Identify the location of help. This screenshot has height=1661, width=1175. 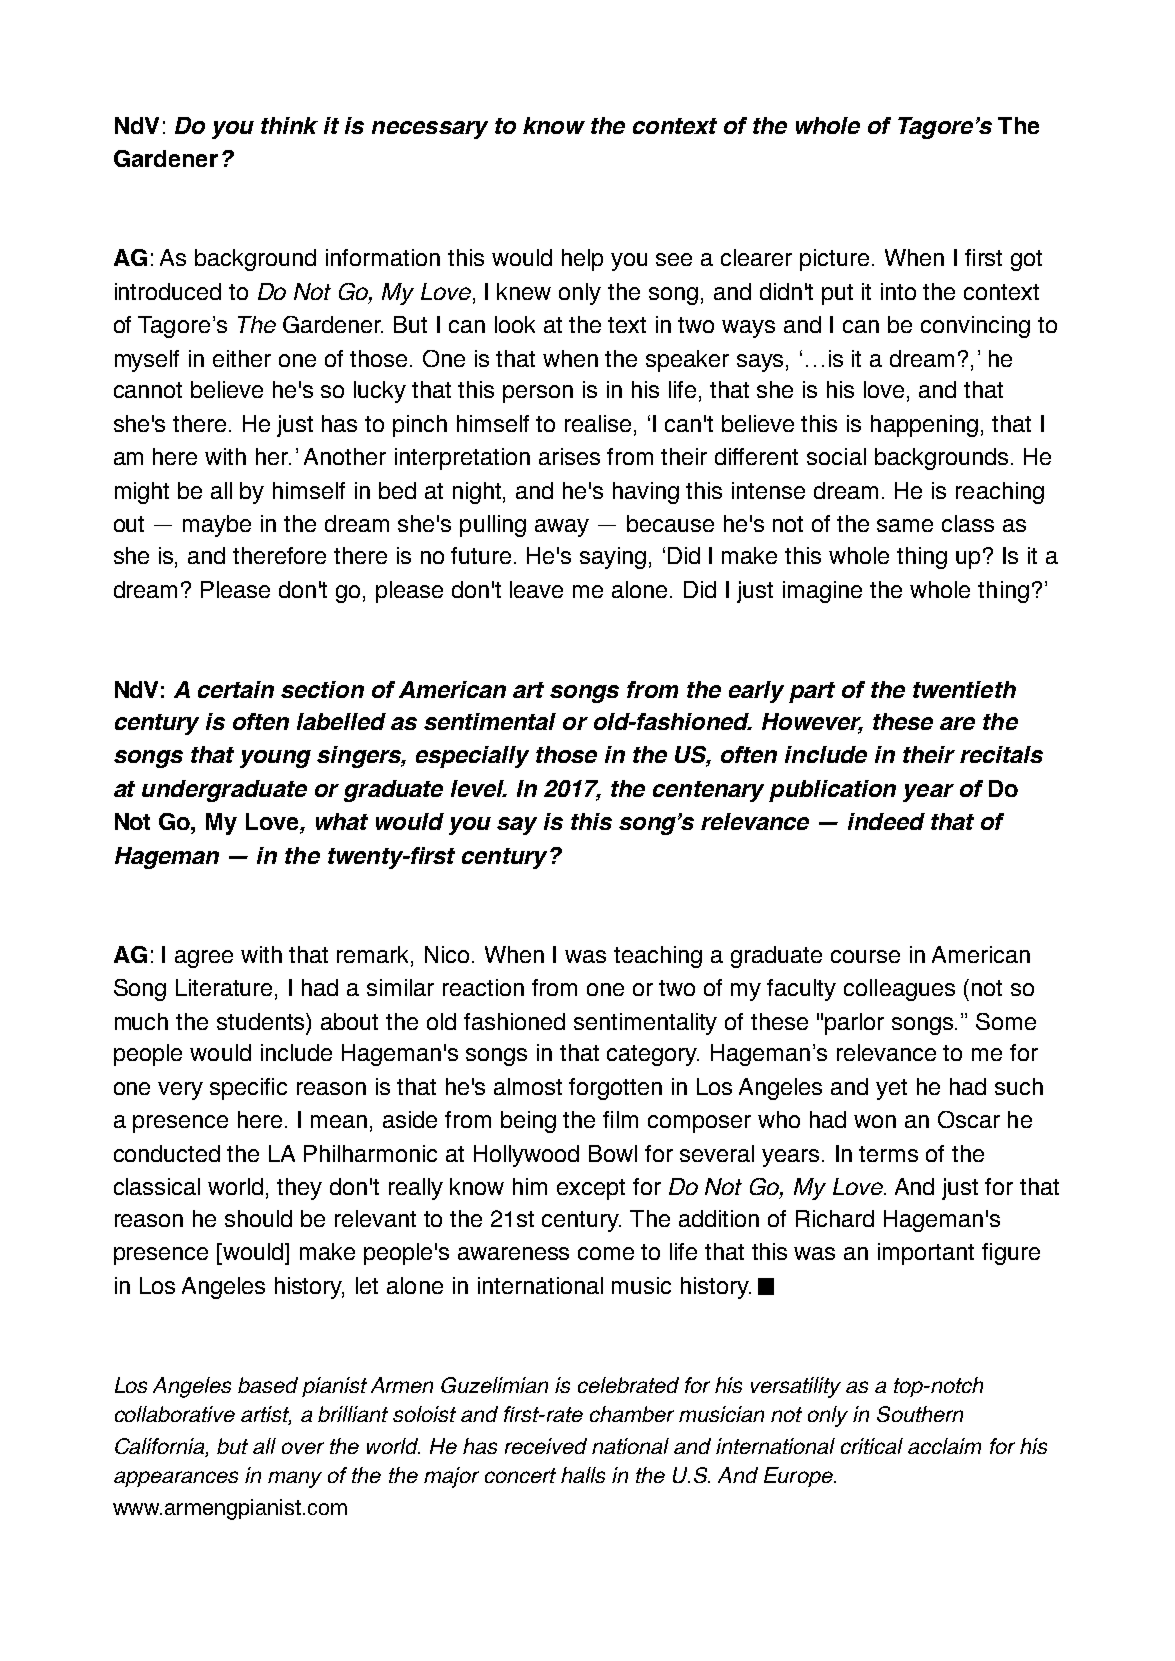
(582, 260).
